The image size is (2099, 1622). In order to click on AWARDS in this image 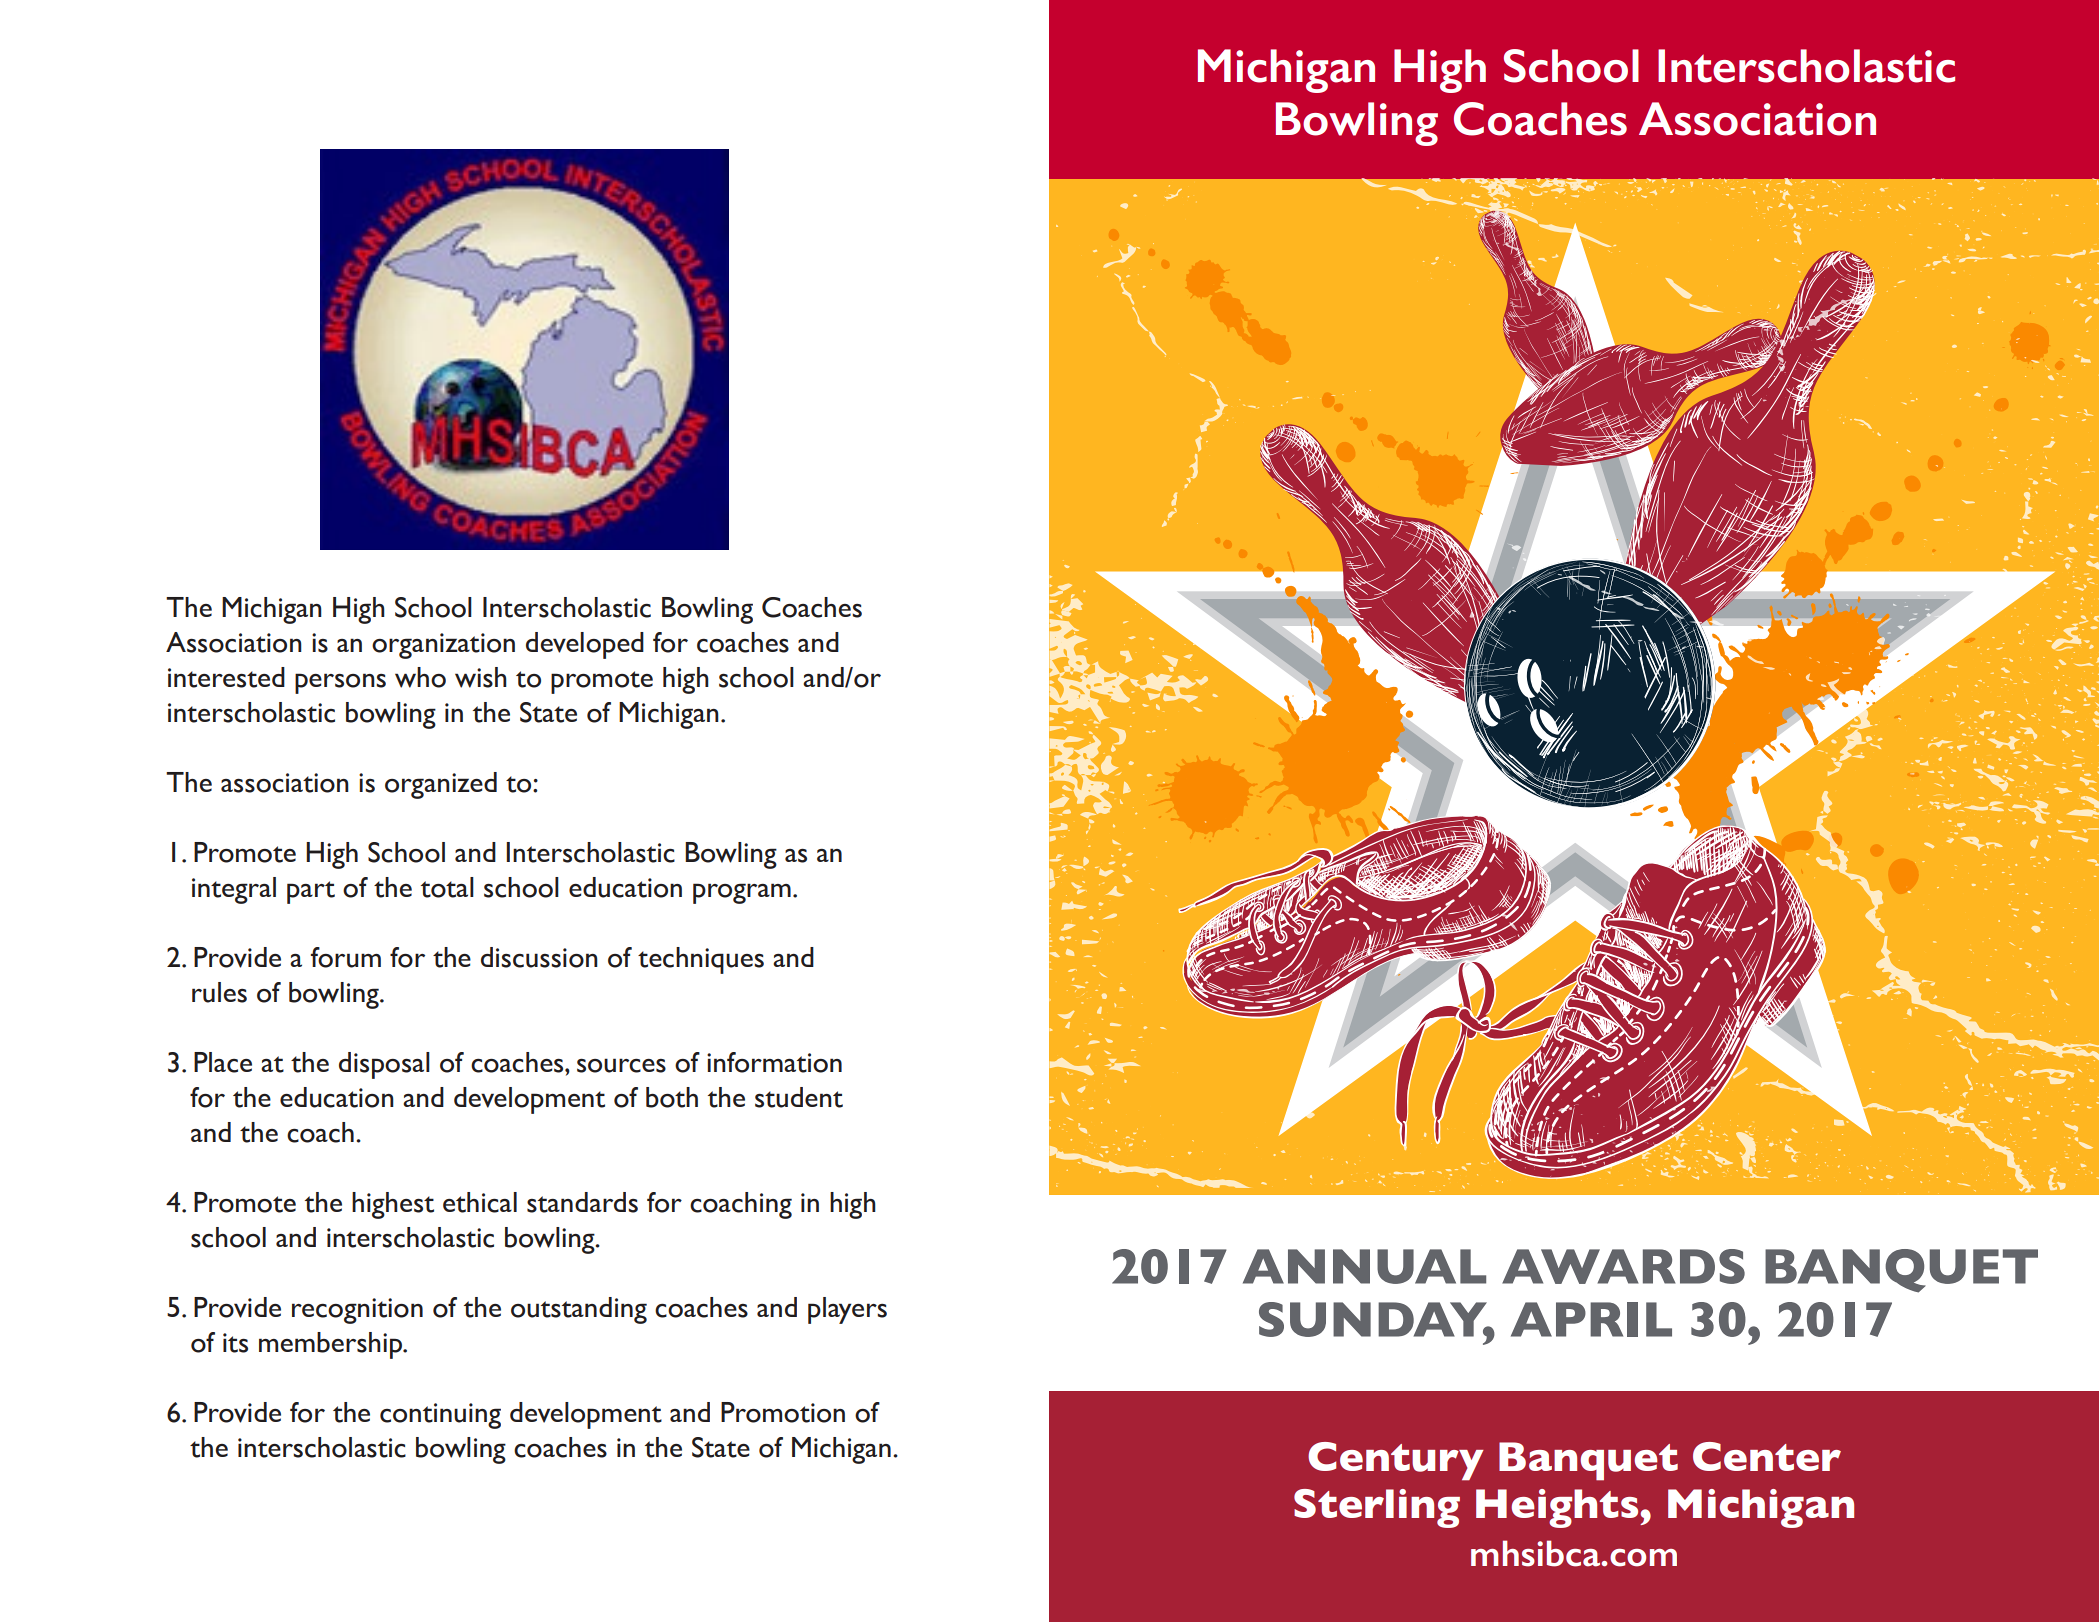, I will do `click(1623, 1266)`.
